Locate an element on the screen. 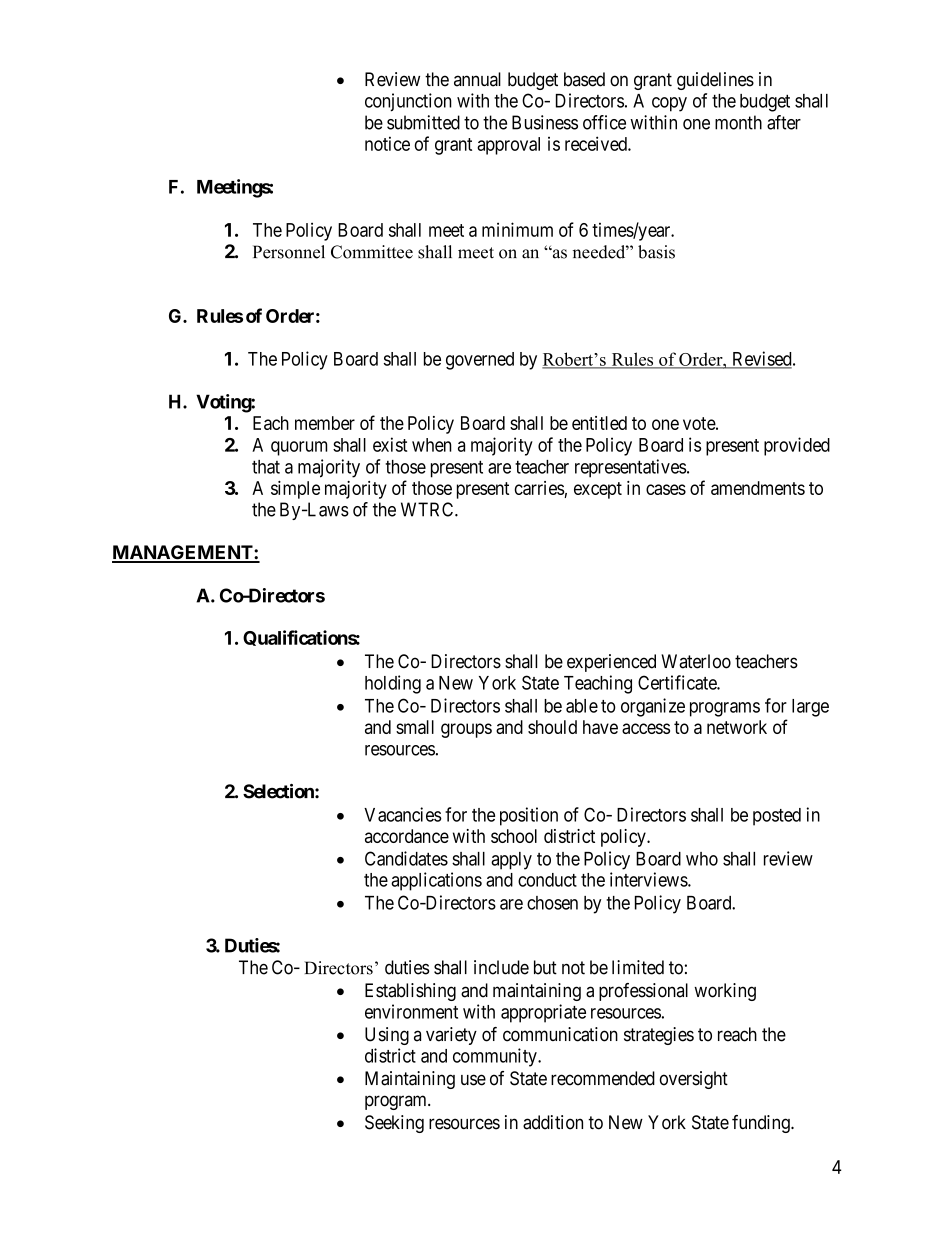  notice is located at coordinates (387, 143).
